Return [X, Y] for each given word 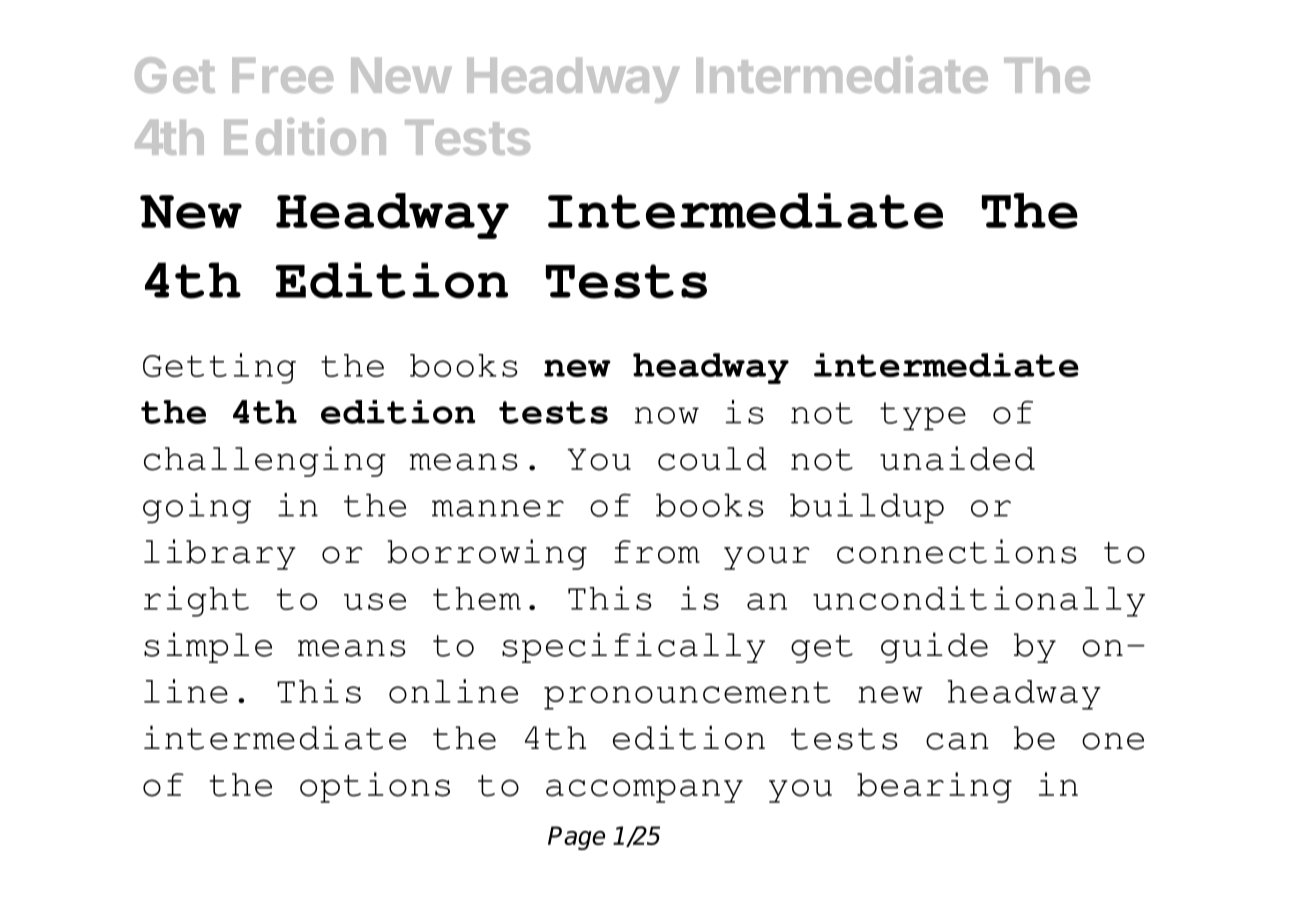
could [712, 459]
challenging [264, 461]
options [375, 787]
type [923, 416]
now [667, 415]
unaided [957, 458]
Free [282, 75]
